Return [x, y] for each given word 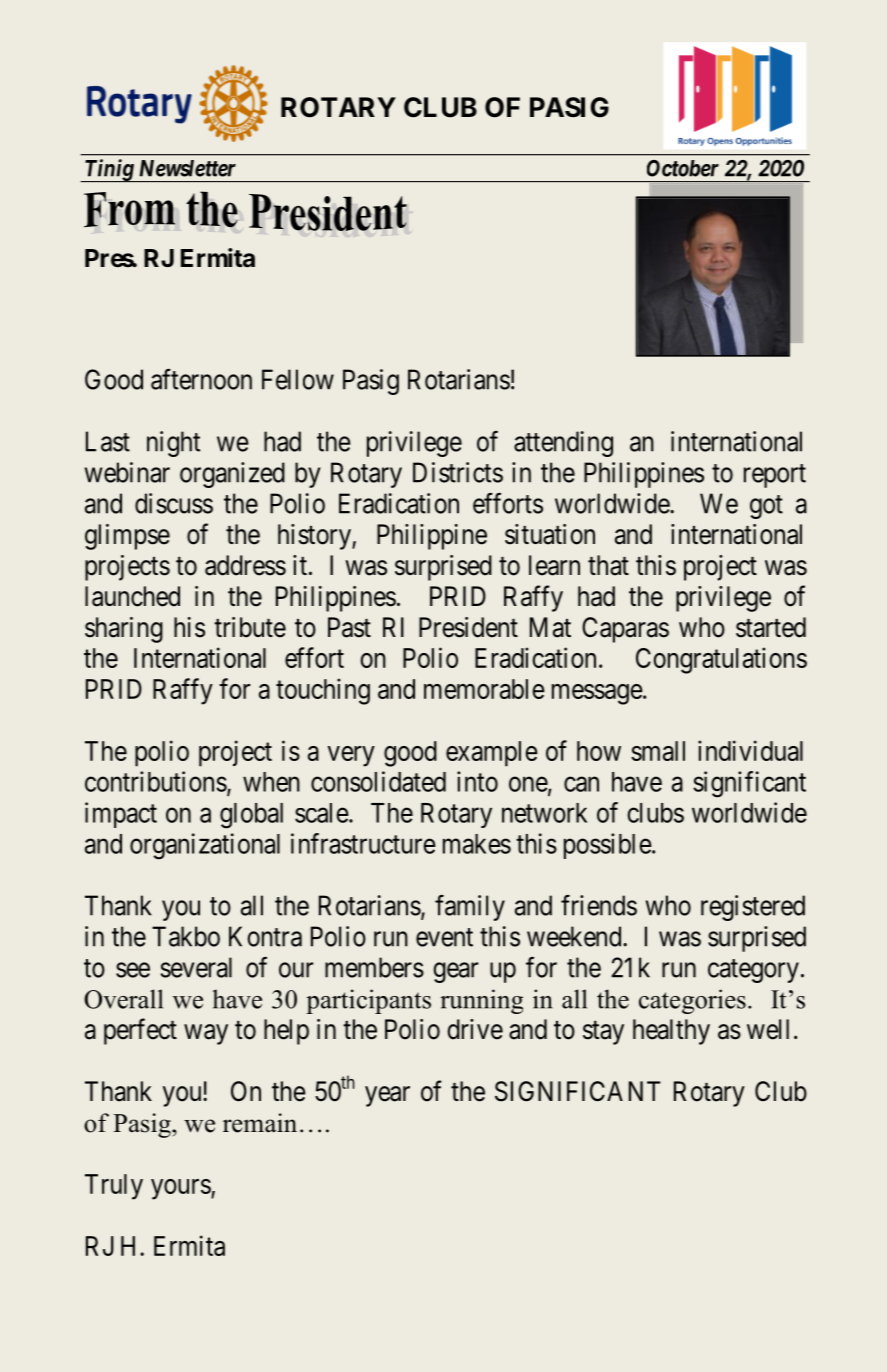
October [683, 168]
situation [550, 534]
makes [477, 844]
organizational [205, 846]
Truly [114, 1187]
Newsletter [187, 168]
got [766, 507]
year [387, 1096]
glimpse [127, 537]
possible [608, 846]
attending [563, 444]
